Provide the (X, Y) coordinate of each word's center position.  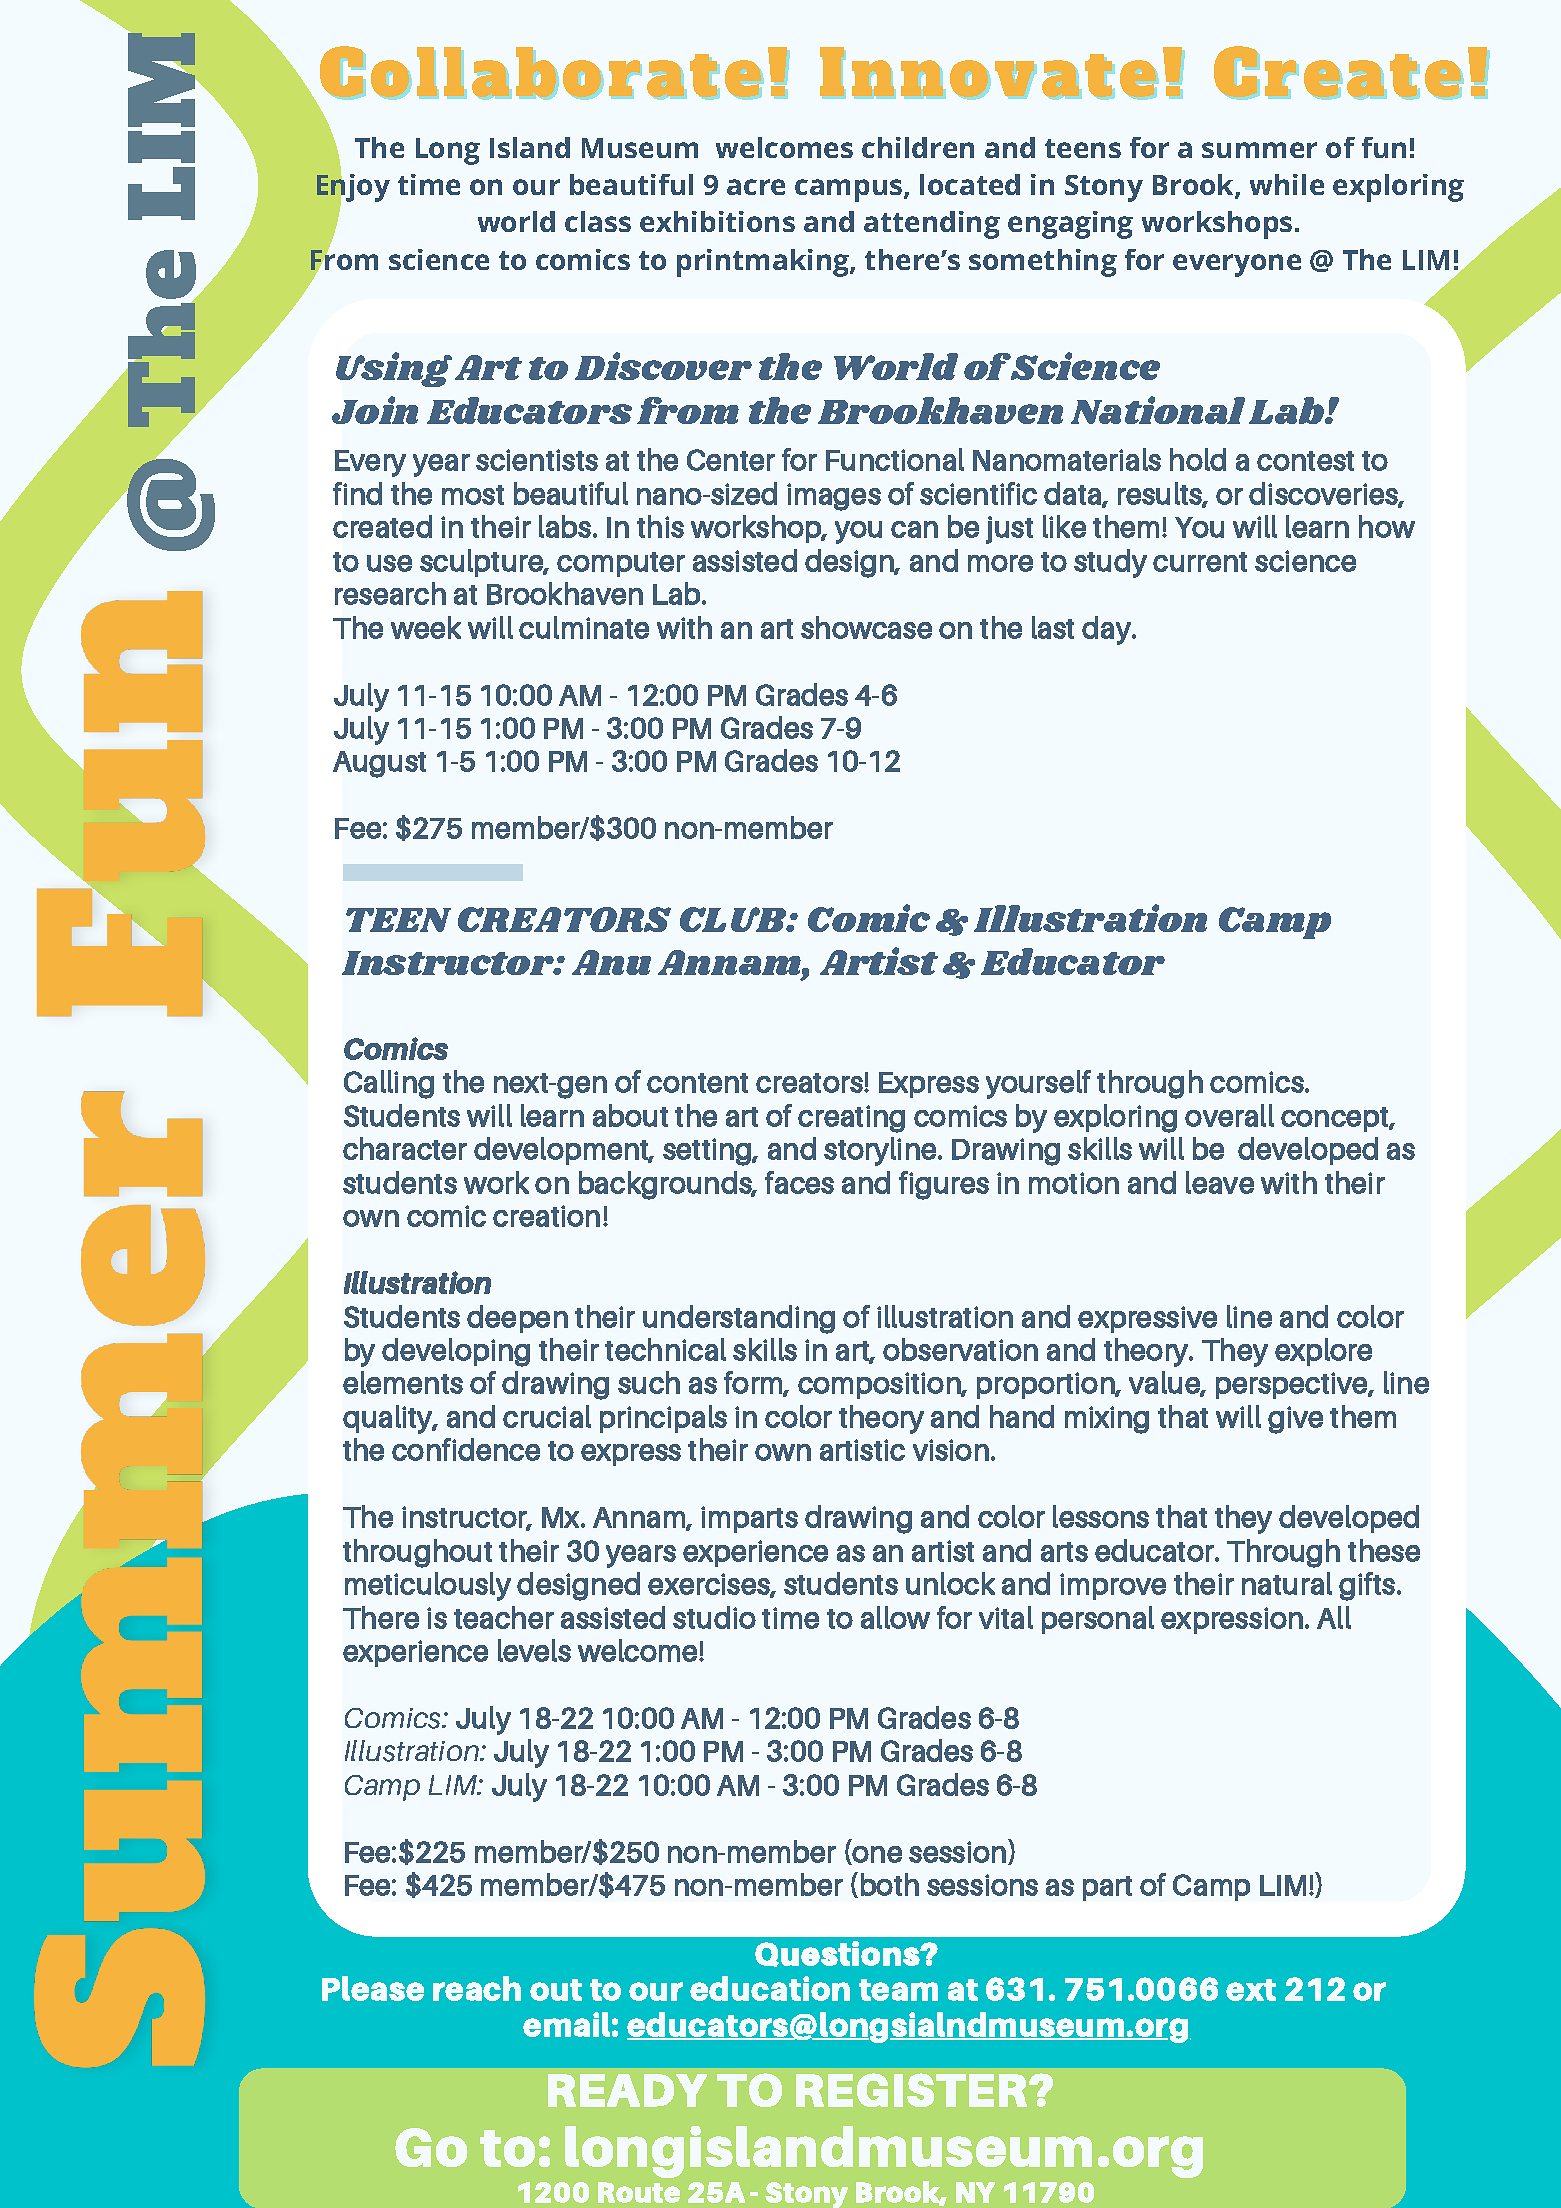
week (426, 627)
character (405, 1148)
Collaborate (540, 71)
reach (477, 1988)
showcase (866, 627)
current (1200, 562)
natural (1287, 1583)
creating (851, 1119)
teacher (504, 1617)
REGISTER (913, 2090)
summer (1259, 150)
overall (1229, 1115)
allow (895, 1617)
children (918, 147)
